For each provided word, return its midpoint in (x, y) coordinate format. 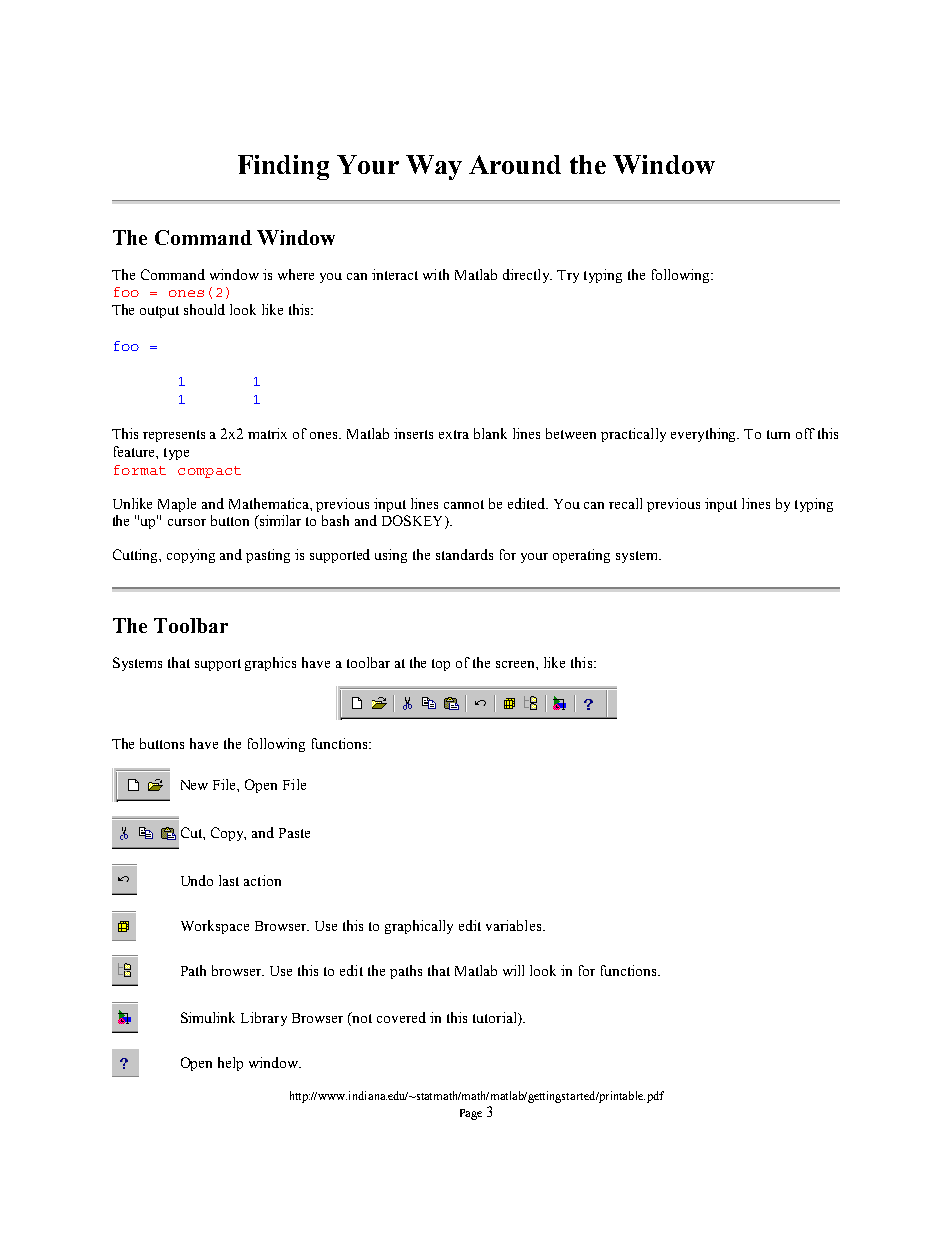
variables (515, 925)
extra (454, 434)
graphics (270, 664)
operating (581, 556)
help (230, 1064)
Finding (283, 167)
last (229, 880)
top (441, 665)
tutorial (496, 1017)
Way (434, 167)
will (513, 970)
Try (568, 276)
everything (705, 435)
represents (174, 436)
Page (471, 1114)
